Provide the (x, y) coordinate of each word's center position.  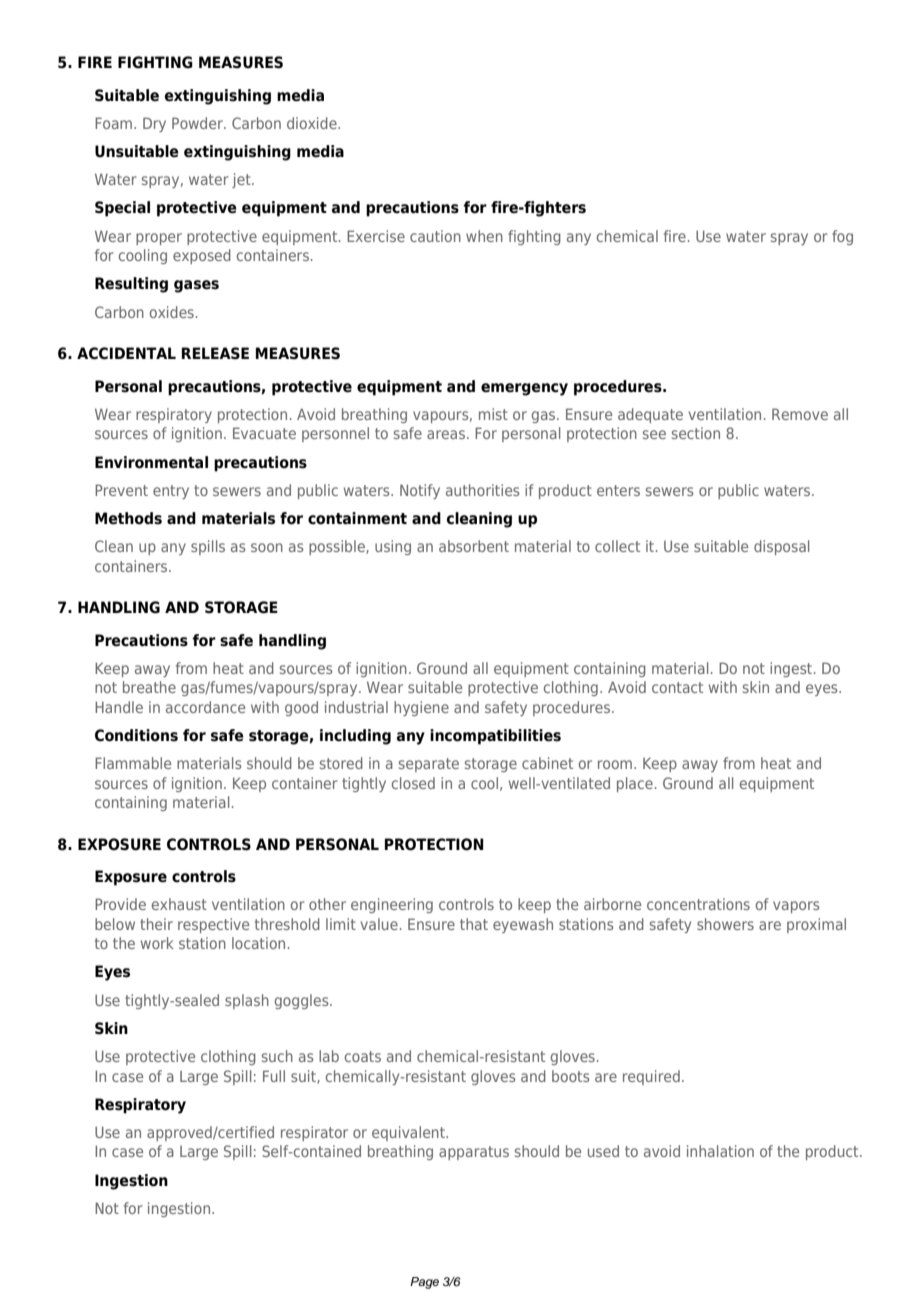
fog (842, 237)
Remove (800, 414)
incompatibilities (495, 737)
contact (677, 687)
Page (424, 1283)
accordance (205, 707)
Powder (198, 123)
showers (725, 924)
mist (493, 414)
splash (247, 1001)
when (484, 236)
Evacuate (264, 433)
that (474, 924)
